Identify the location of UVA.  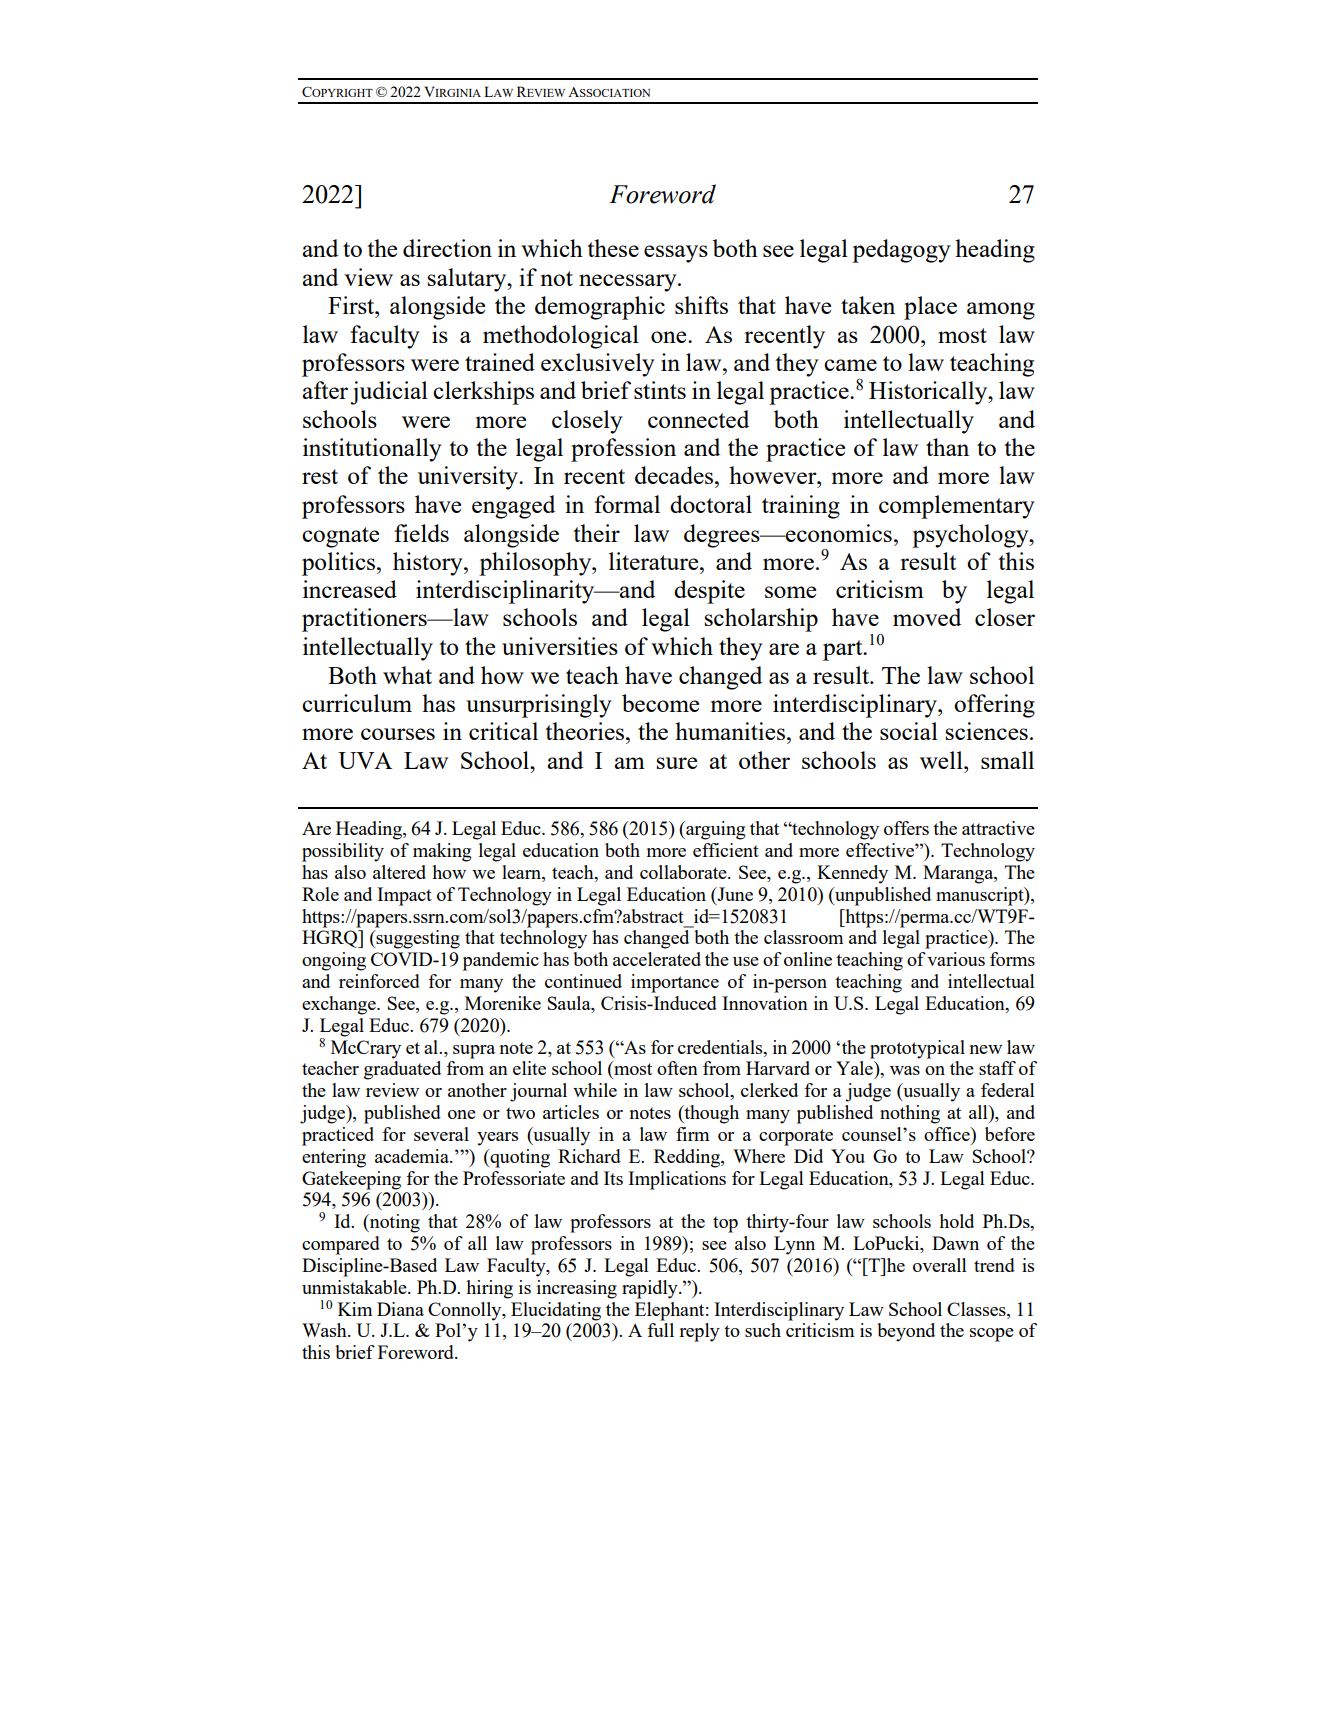
(365, 760).
